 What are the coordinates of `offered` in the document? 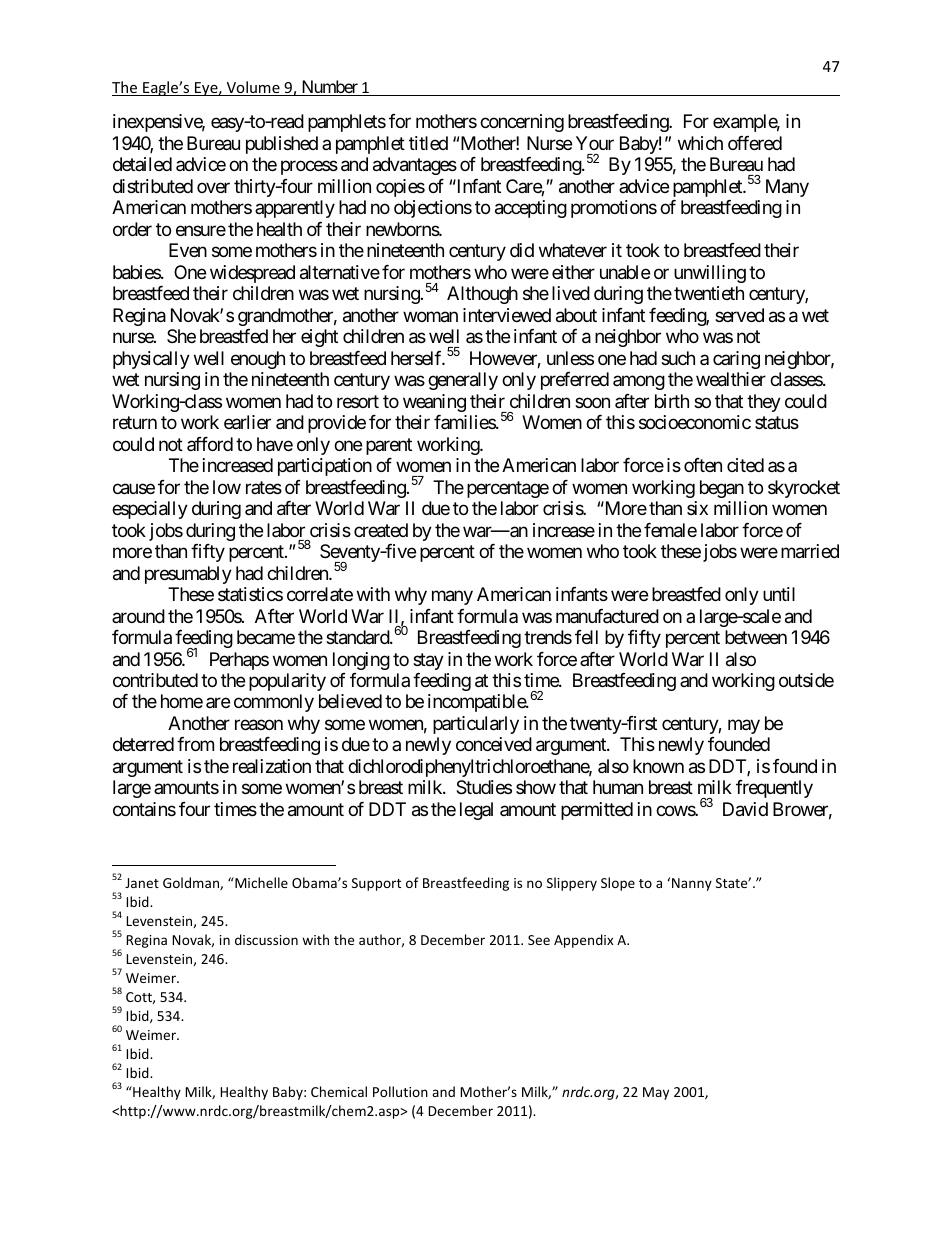 It's located at (755, 143).
